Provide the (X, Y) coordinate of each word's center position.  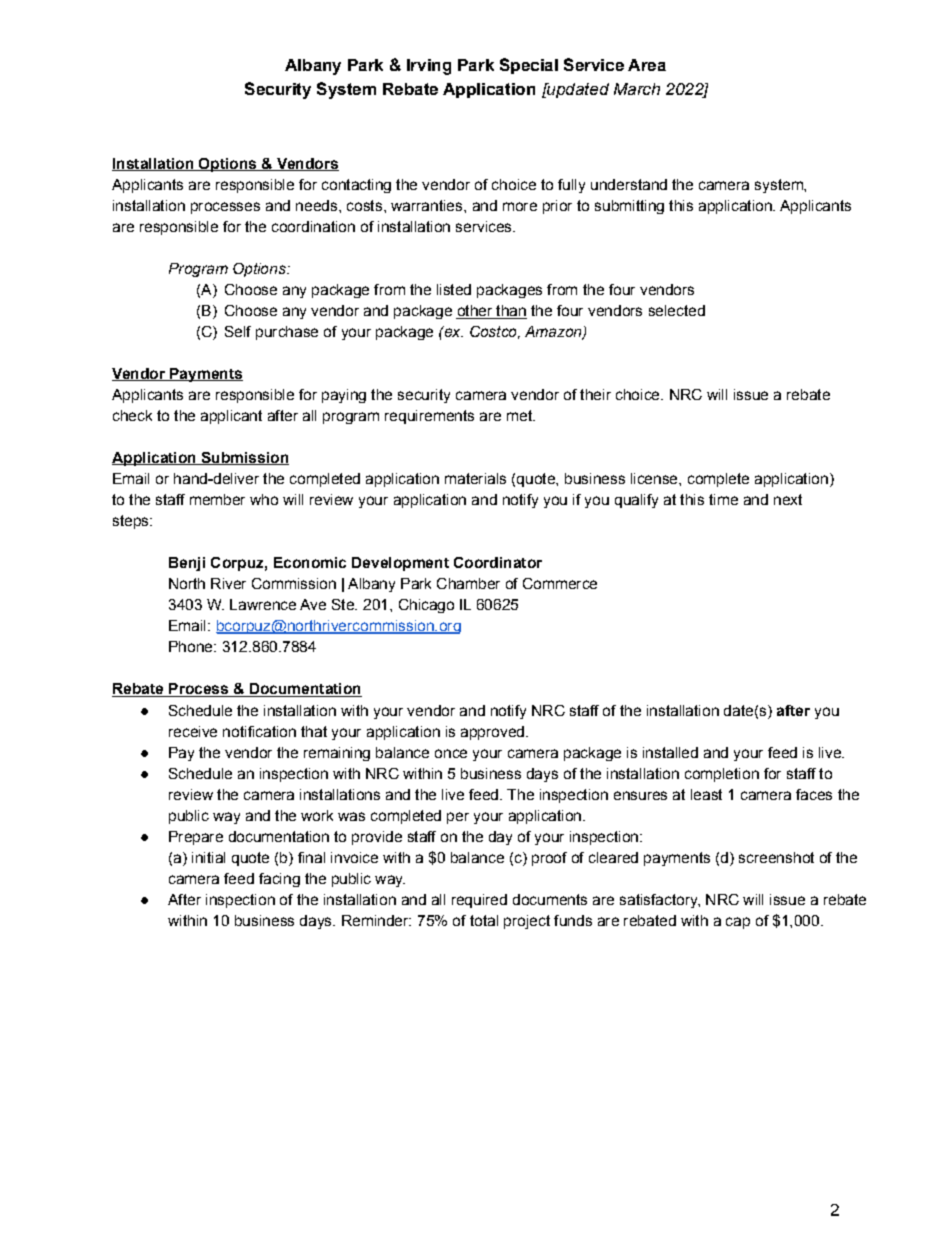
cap (738, 923)
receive (193, 731)
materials (475, 478)
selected (677, 310)
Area (647, 65)
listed (454, 289)
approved (492, 733)
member (217, 499)
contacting (356, 186)
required (479, 901)
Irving (429, 67)
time (723, 499)
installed (670, 752)
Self (238, 331)
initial (208, 857)
